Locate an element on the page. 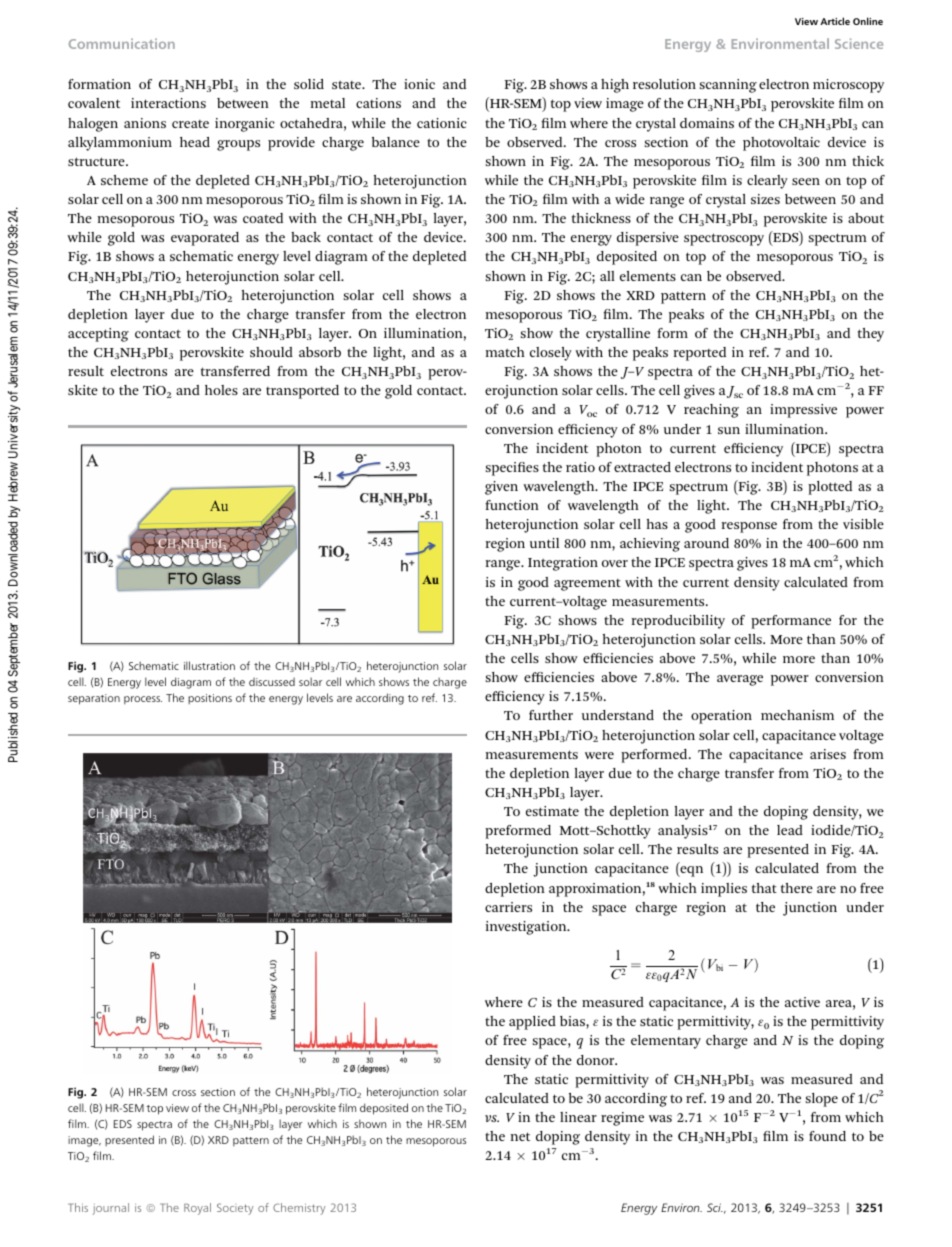  positions is located at coordinates (210, 699).
